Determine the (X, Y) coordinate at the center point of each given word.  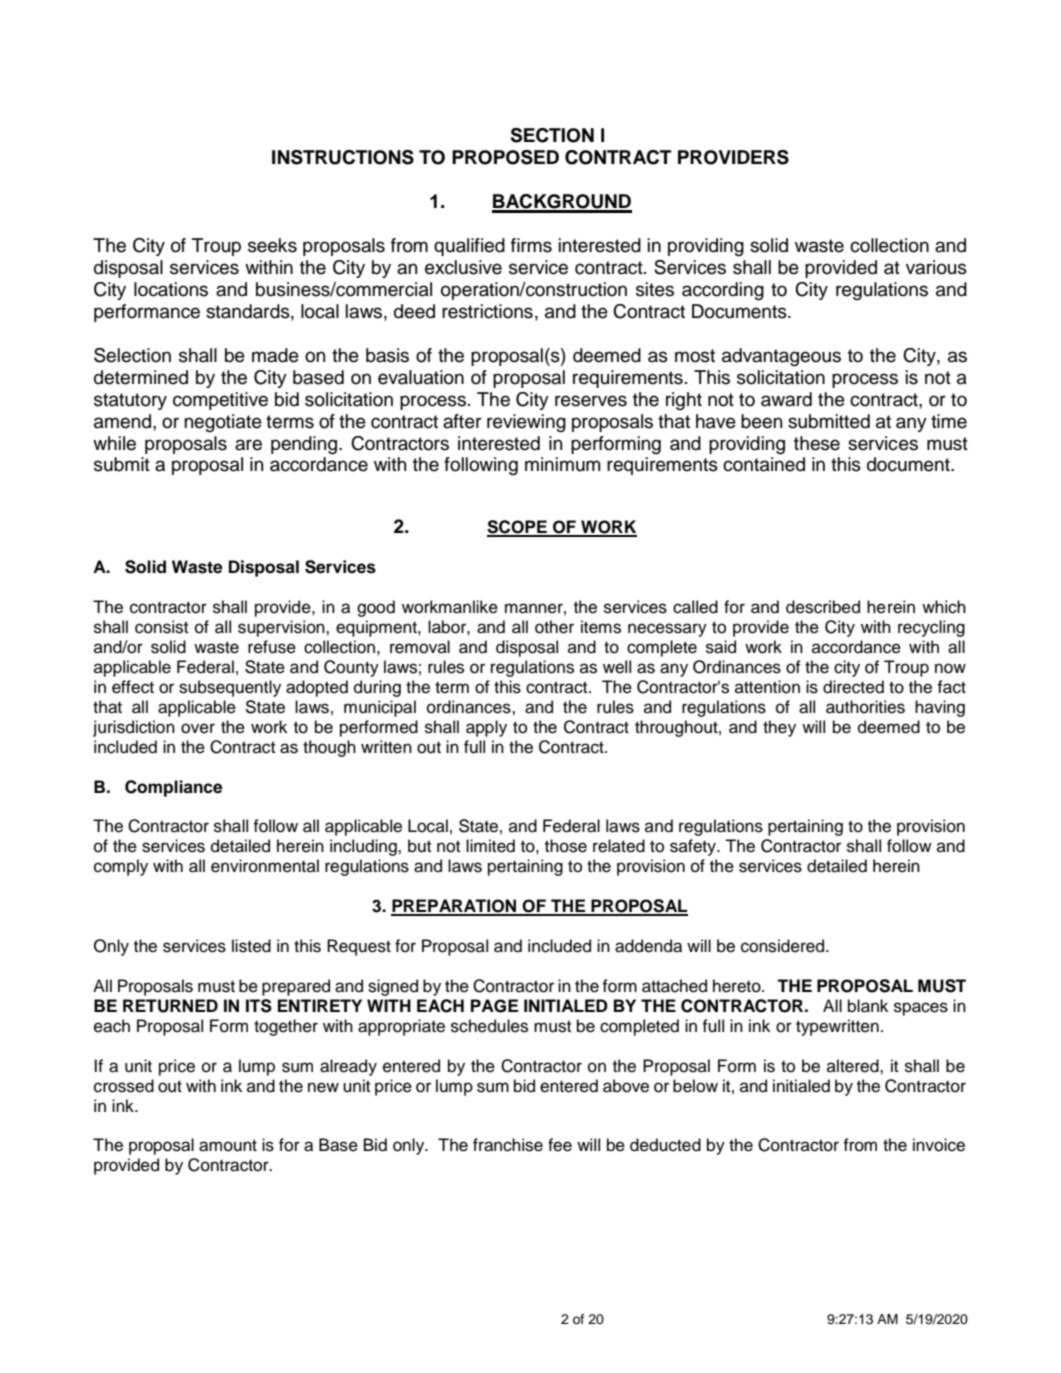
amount (228, 1145)
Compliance (174, 788)
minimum (562, 464)
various (936, 267)
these (817, 443)
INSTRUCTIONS (343, 157)
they (779, 728)
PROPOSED (505, 157)
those (566, 846)
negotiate (223, 423)
